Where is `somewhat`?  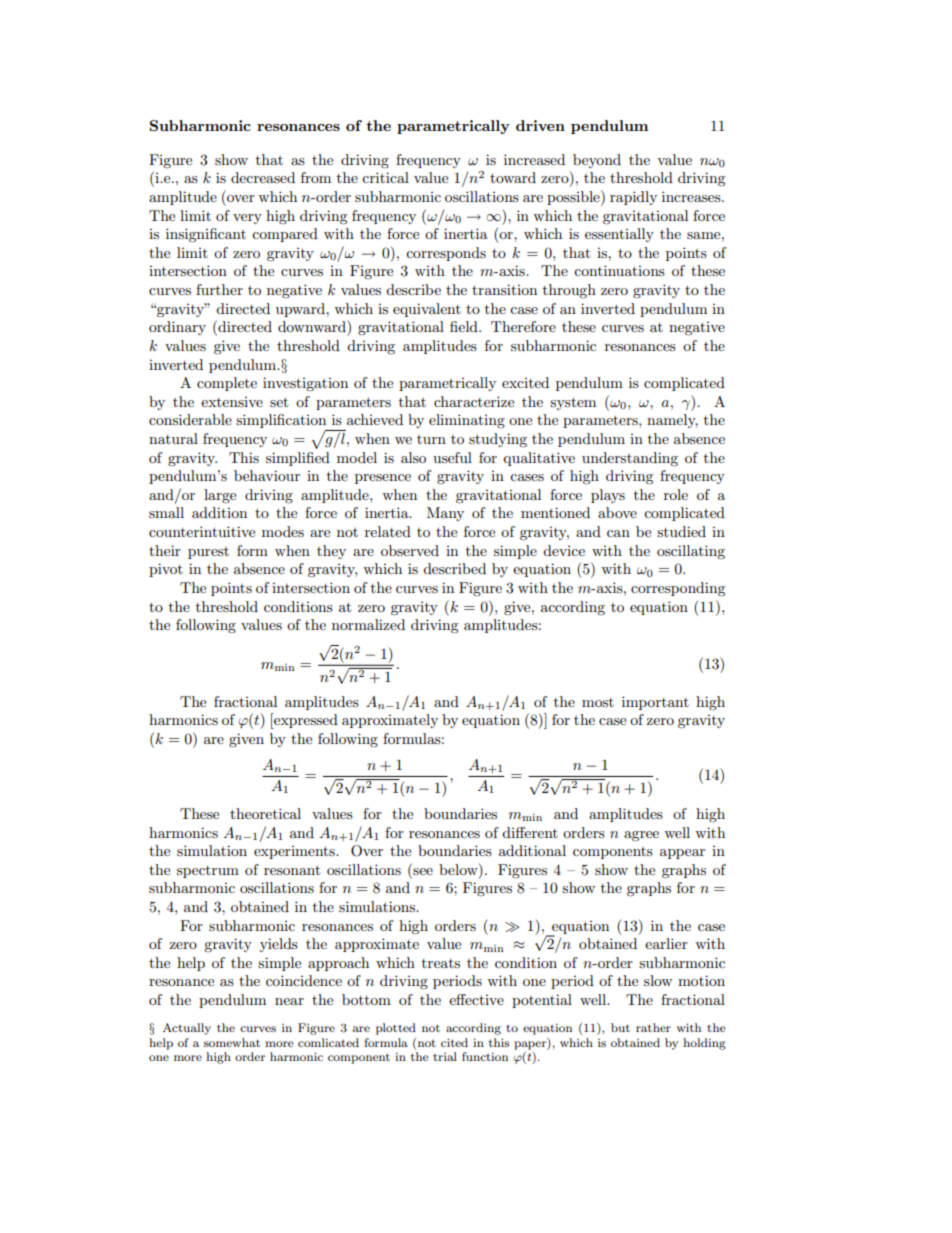
somewhat is located at coordinates (232, 1042).
